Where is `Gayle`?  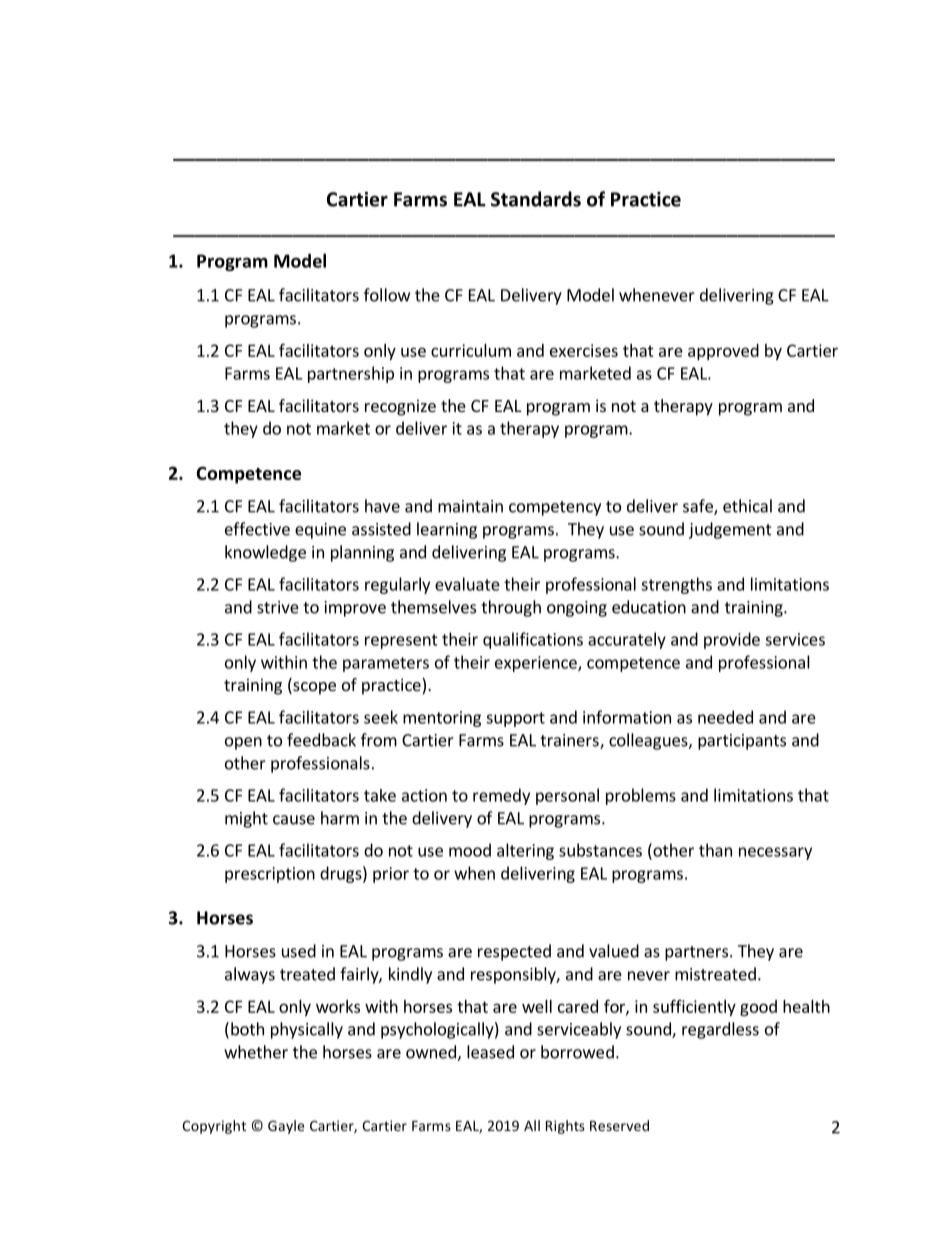 Gayle is located at coordinates (286, 1127).
